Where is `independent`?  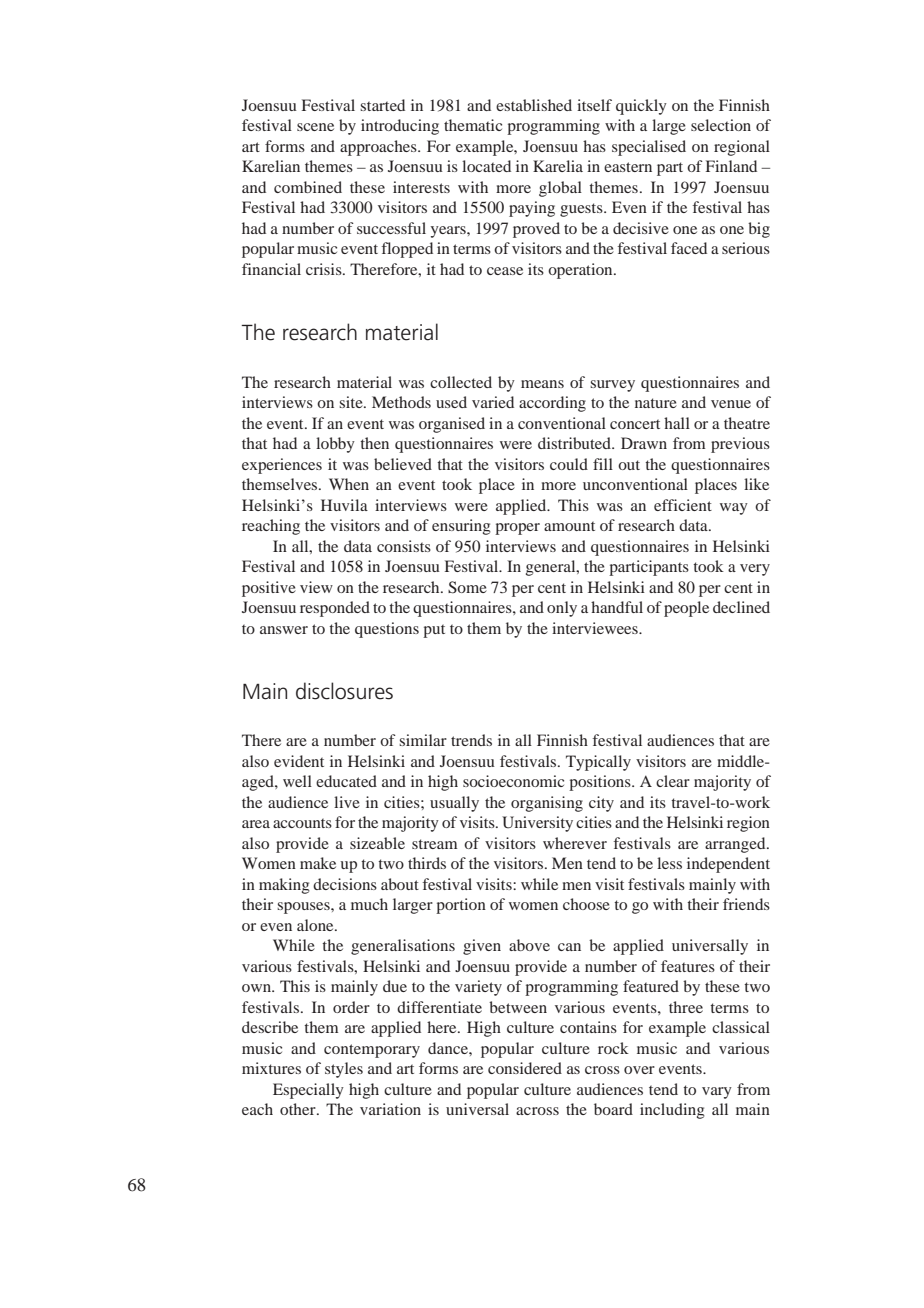
independent is located at coordinates (728, 865).
